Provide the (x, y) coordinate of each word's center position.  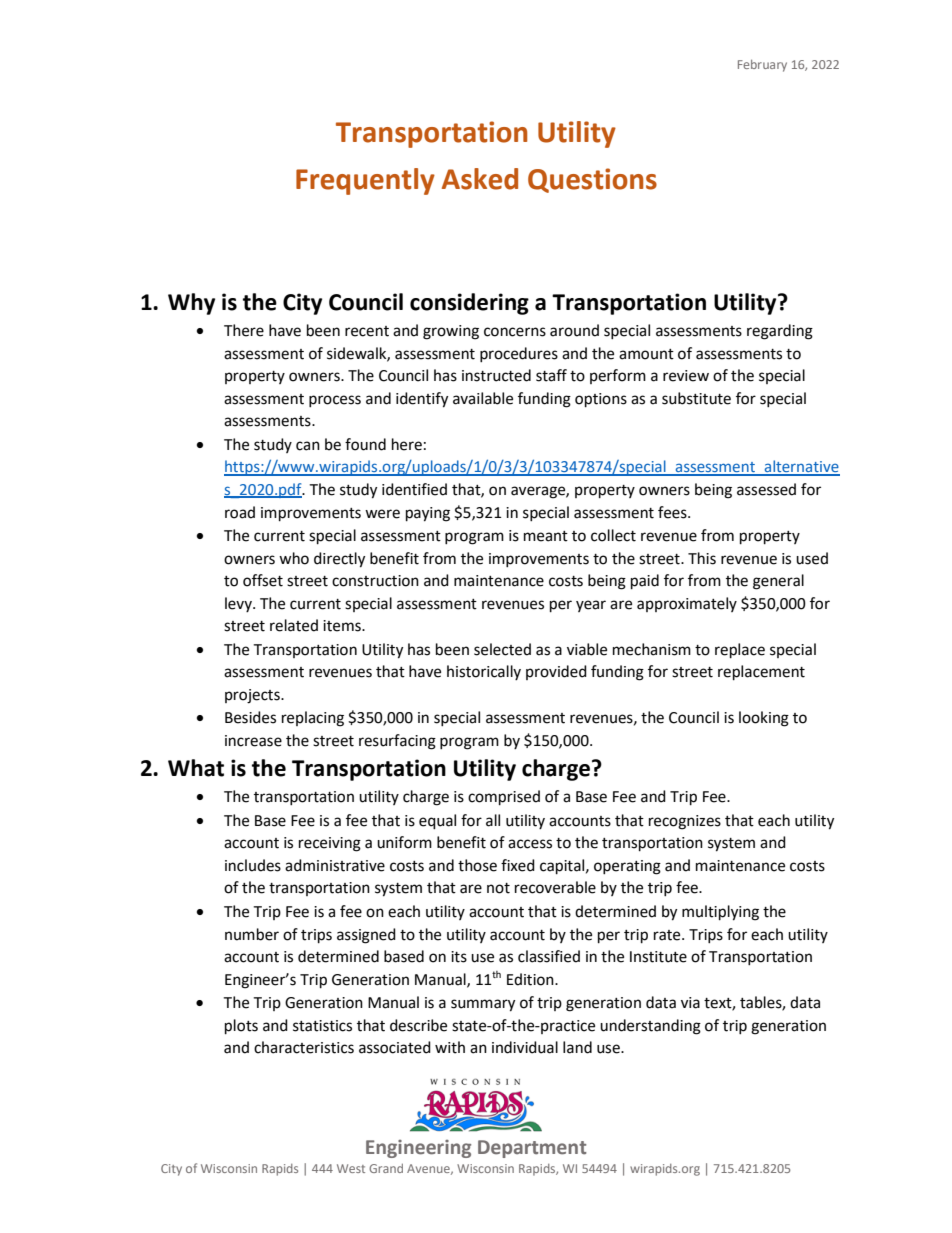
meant (546, 536)
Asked (480, 179)
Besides (250, 717)
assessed (766, 489)
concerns (515, 332)
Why (191, 304)
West (351, 1168)
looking (764, 719)
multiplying (720, 913)
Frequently (365, 181)
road (240, 512)
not (498, 888)
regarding (780, 332)
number (252, 934)
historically (484, 672)
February (762, 66)
